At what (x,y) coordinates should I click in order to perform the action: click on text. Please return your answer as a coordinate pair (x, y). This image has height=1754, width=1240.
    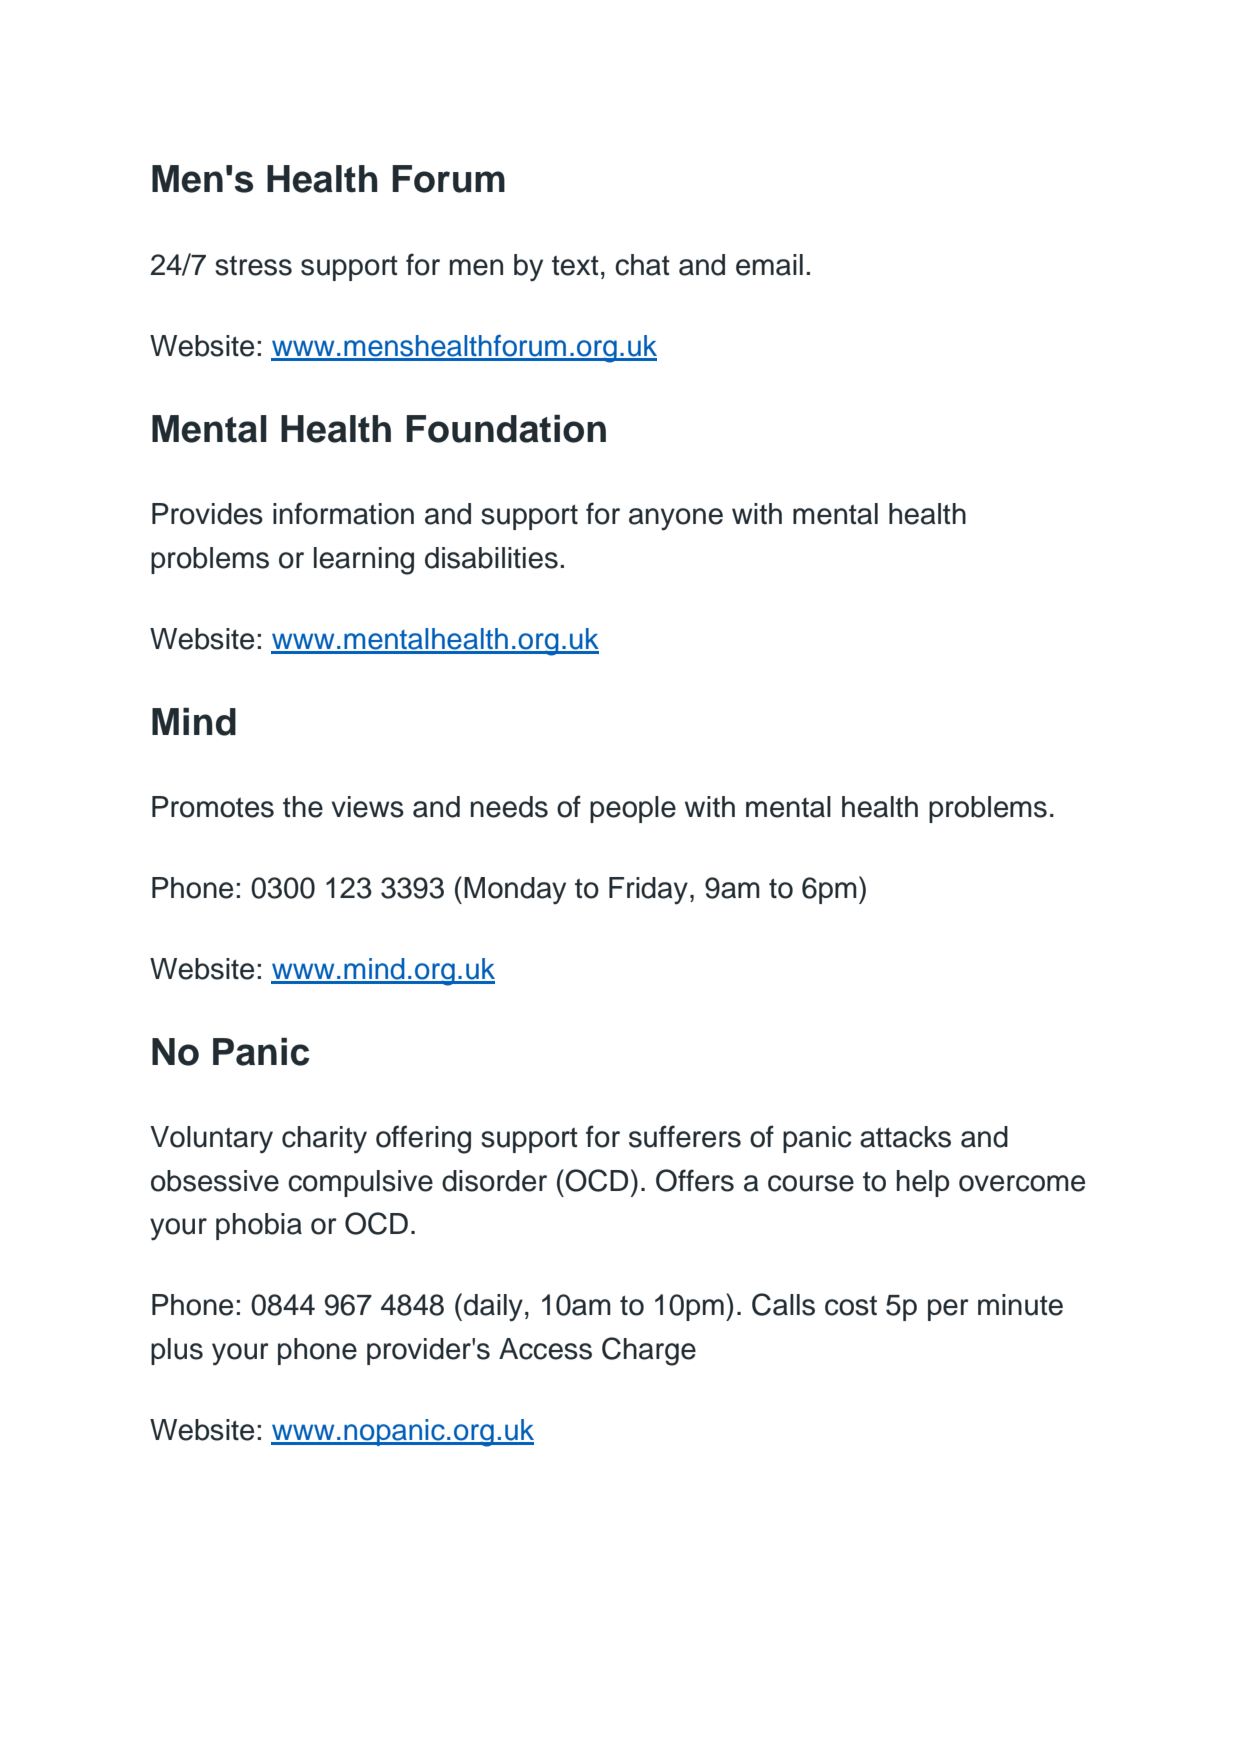
    Looking at the image, I should click on (575, 265).
